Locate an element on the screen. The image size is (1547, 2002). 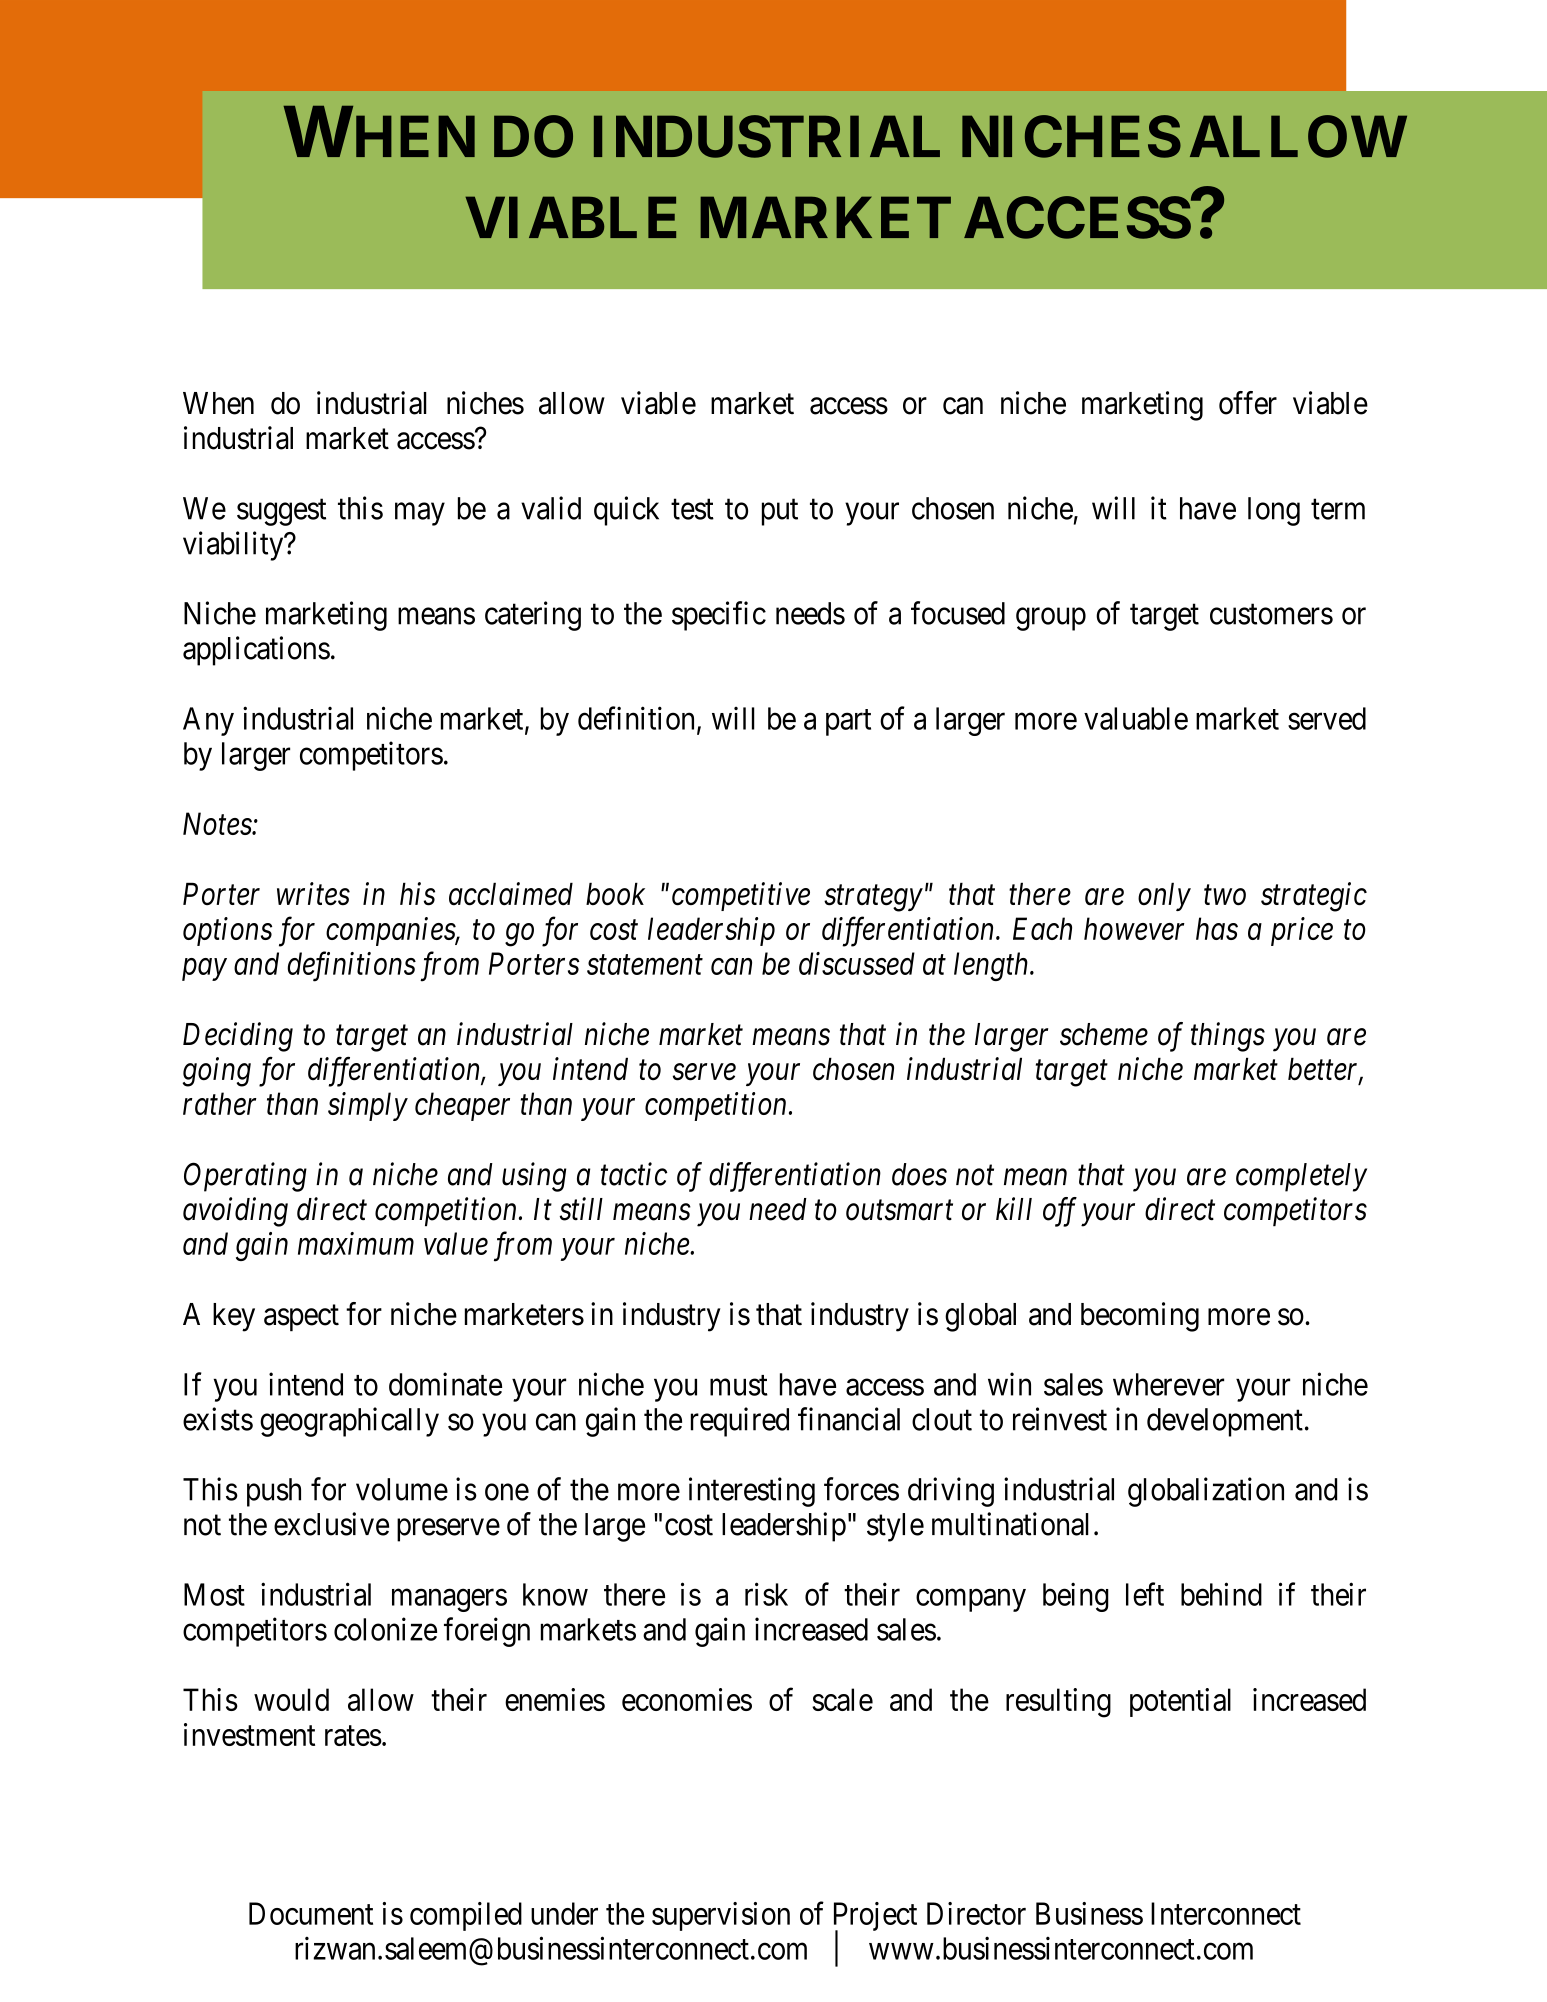
put is located at coordinates (780, 512).
